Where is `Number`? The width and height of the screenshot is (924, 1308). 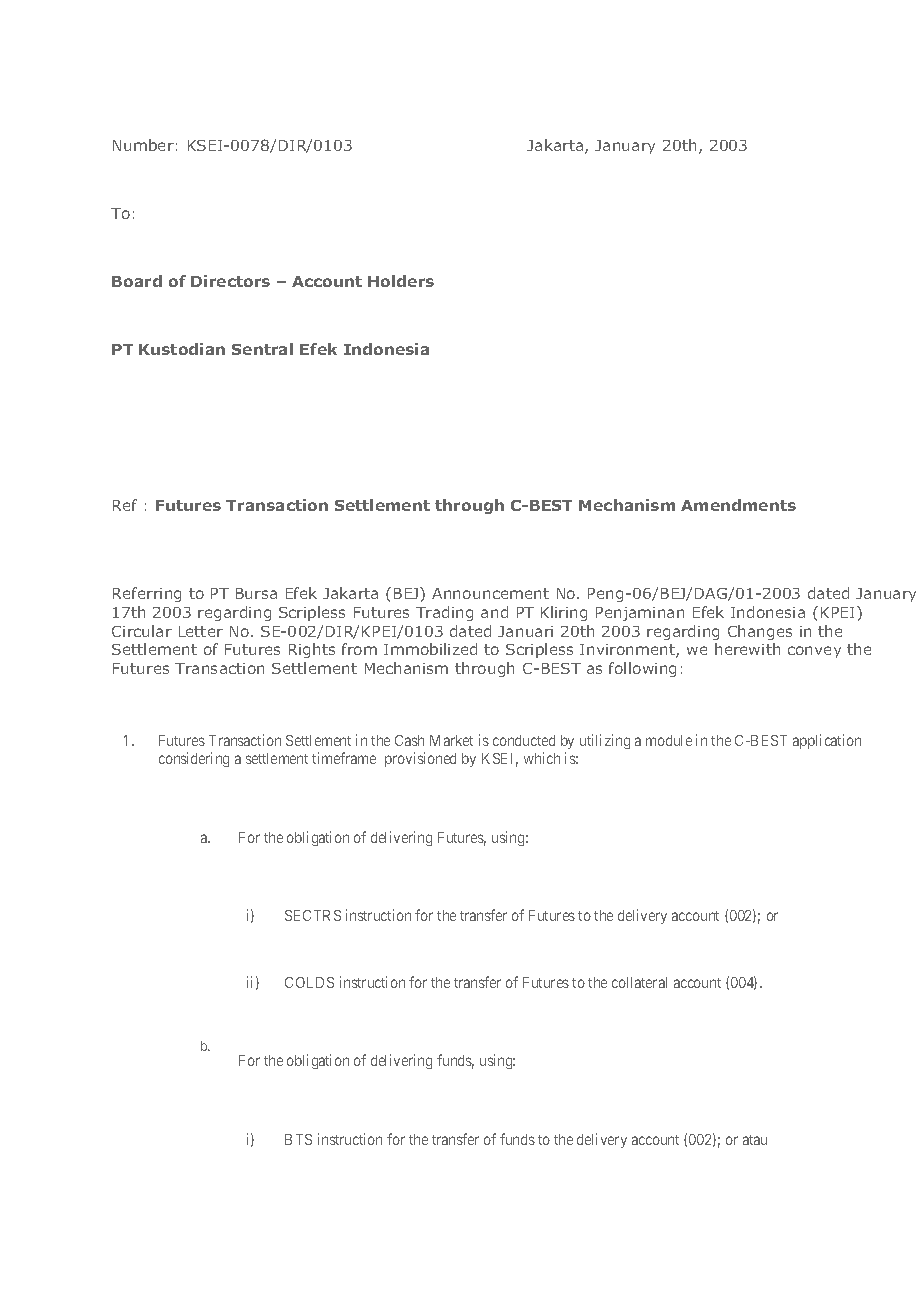
Number is located at coordinates (143, 145).
